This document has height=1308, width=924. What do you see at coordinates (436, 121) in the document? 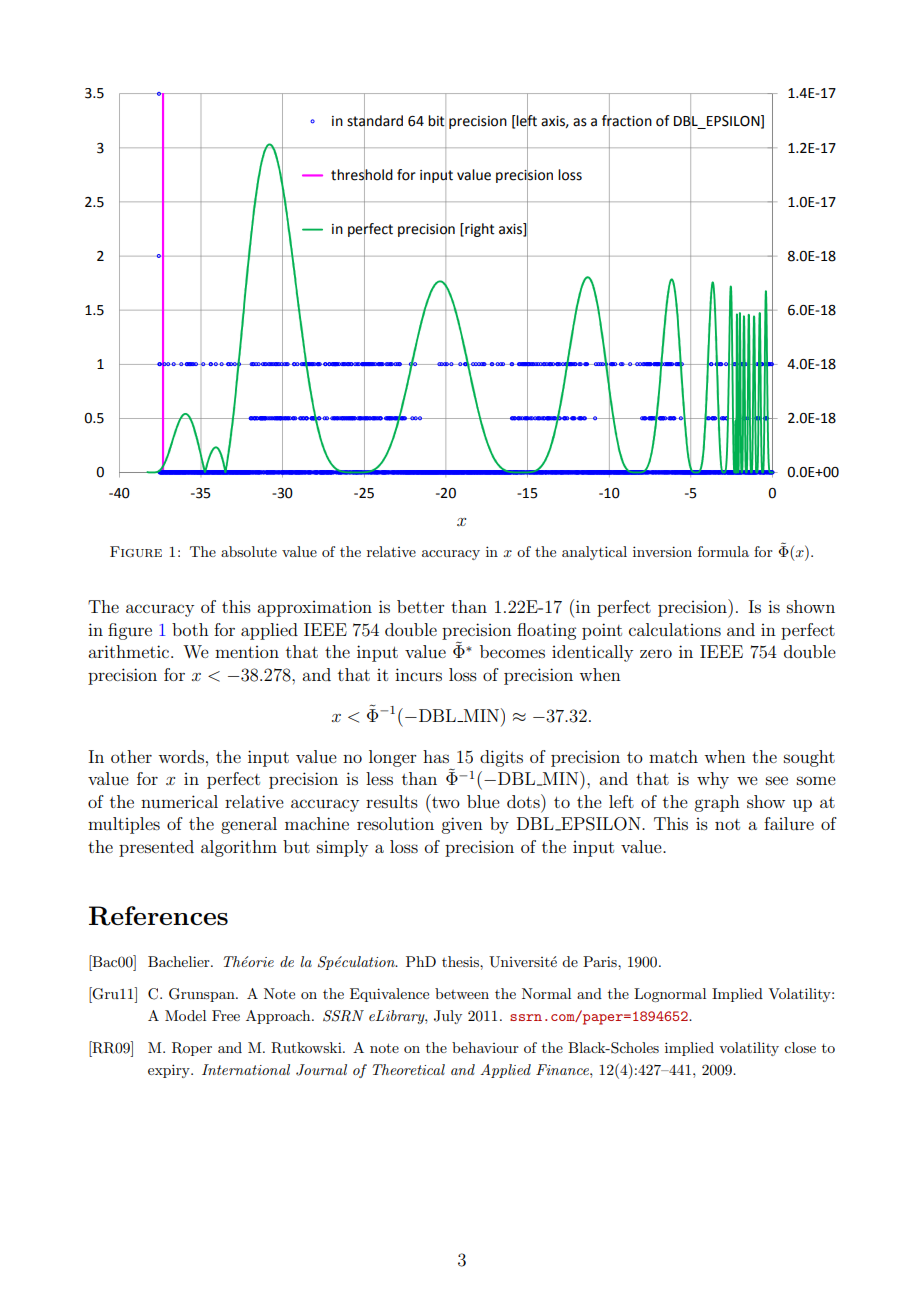
I see `bit` at bounding box center [436, 121].
